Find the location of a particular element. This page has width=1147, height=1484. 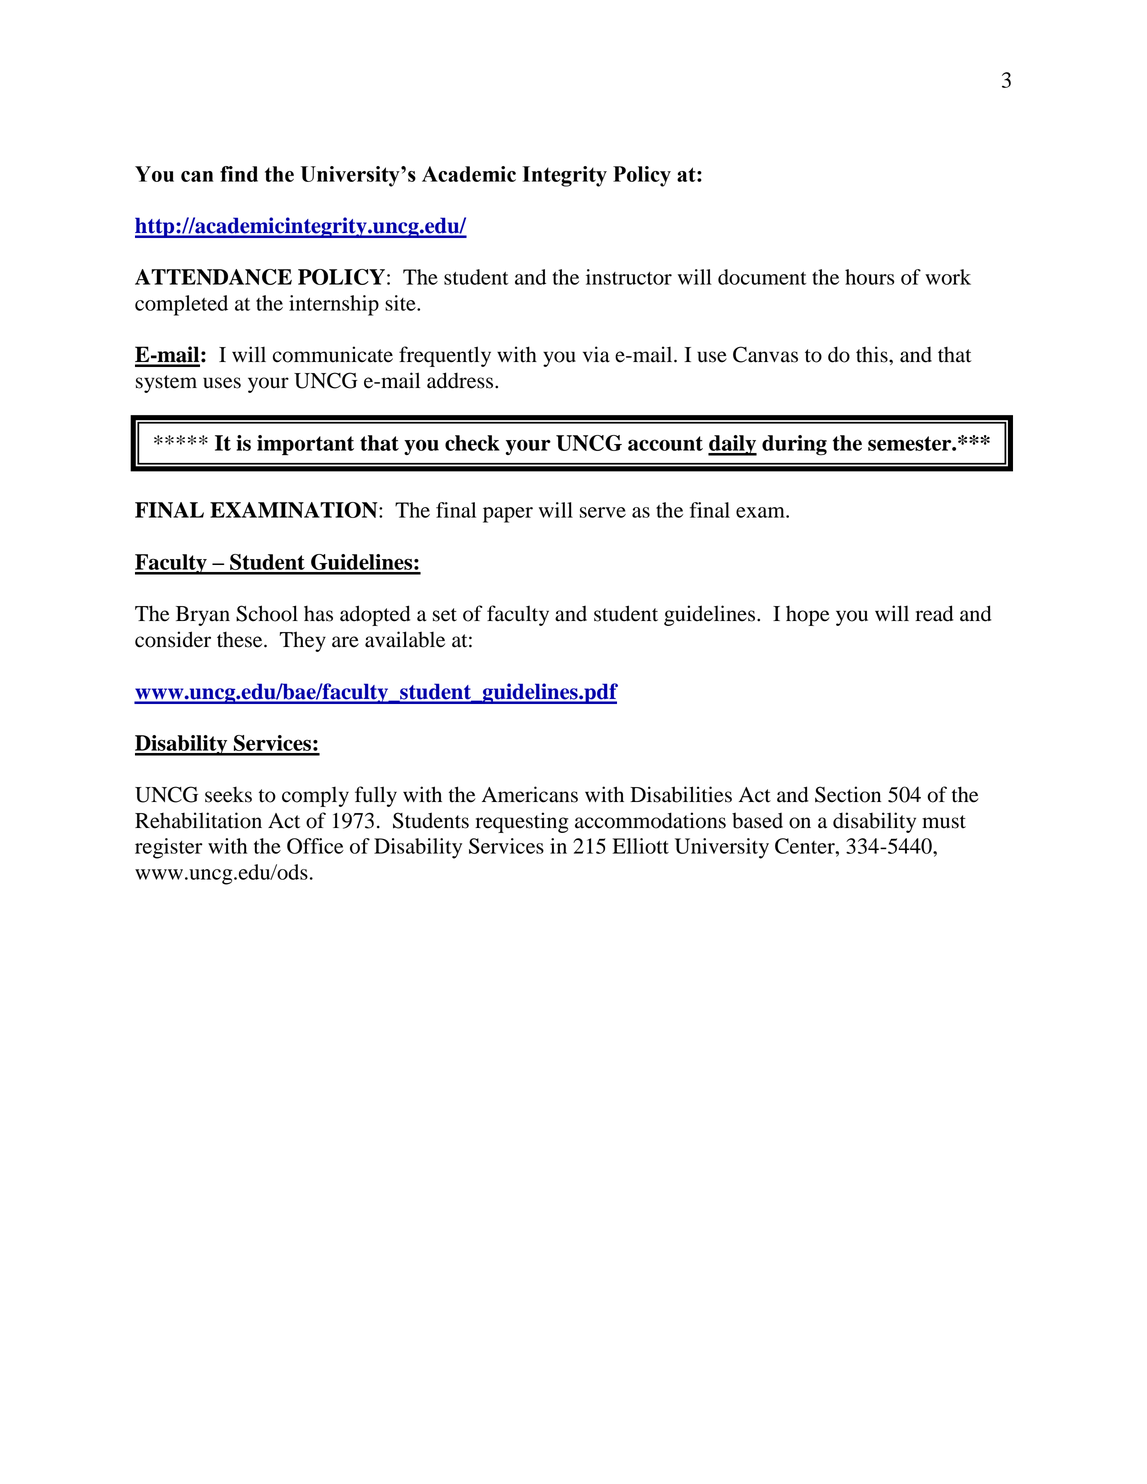

important is located at coordinates (305, 445).
